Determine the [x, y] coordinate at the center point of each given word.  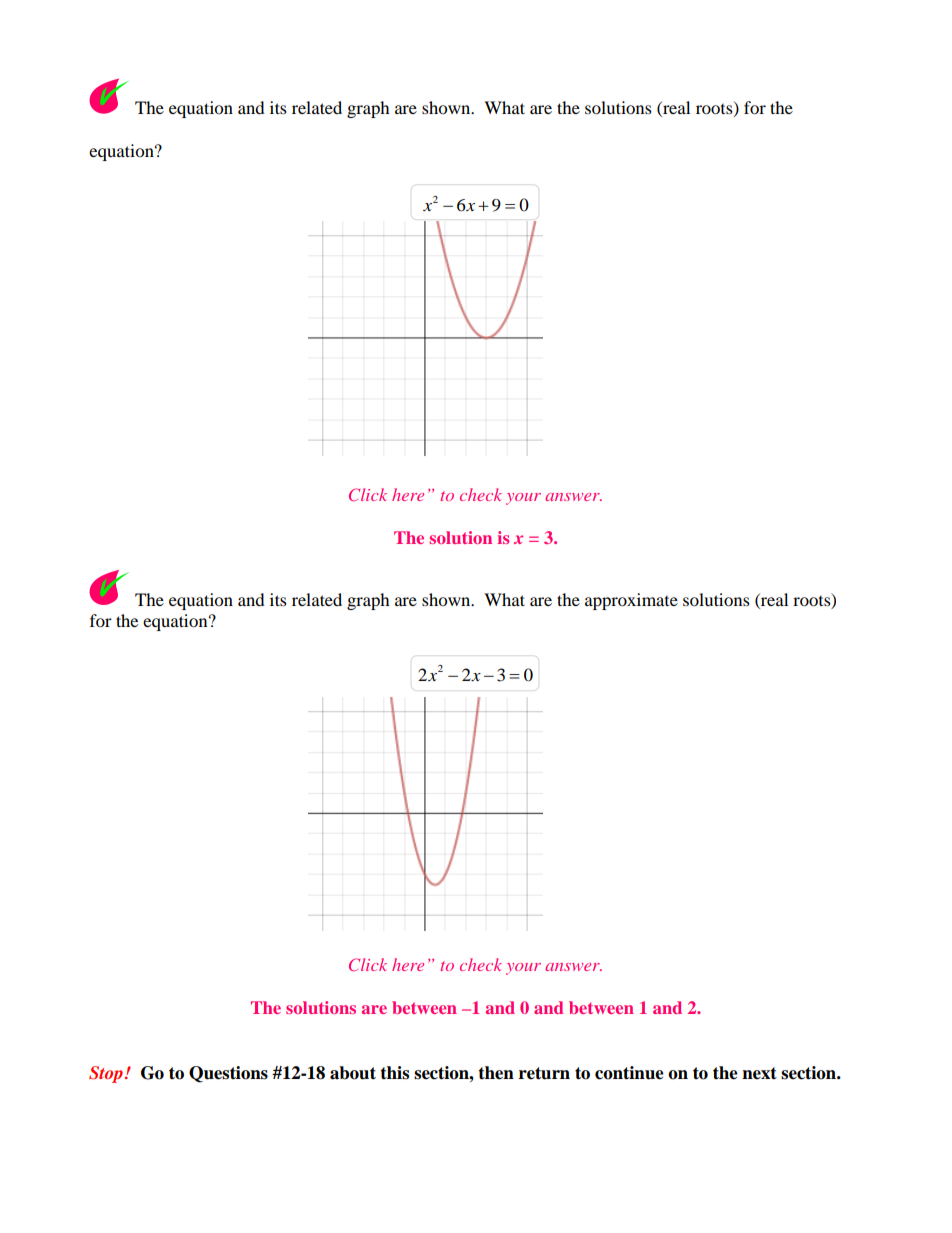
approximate [631, 601]
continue [629, 1073]
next [759, 1073]
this [394, 1073]
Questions [228, 1074]
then [496, 1073]
